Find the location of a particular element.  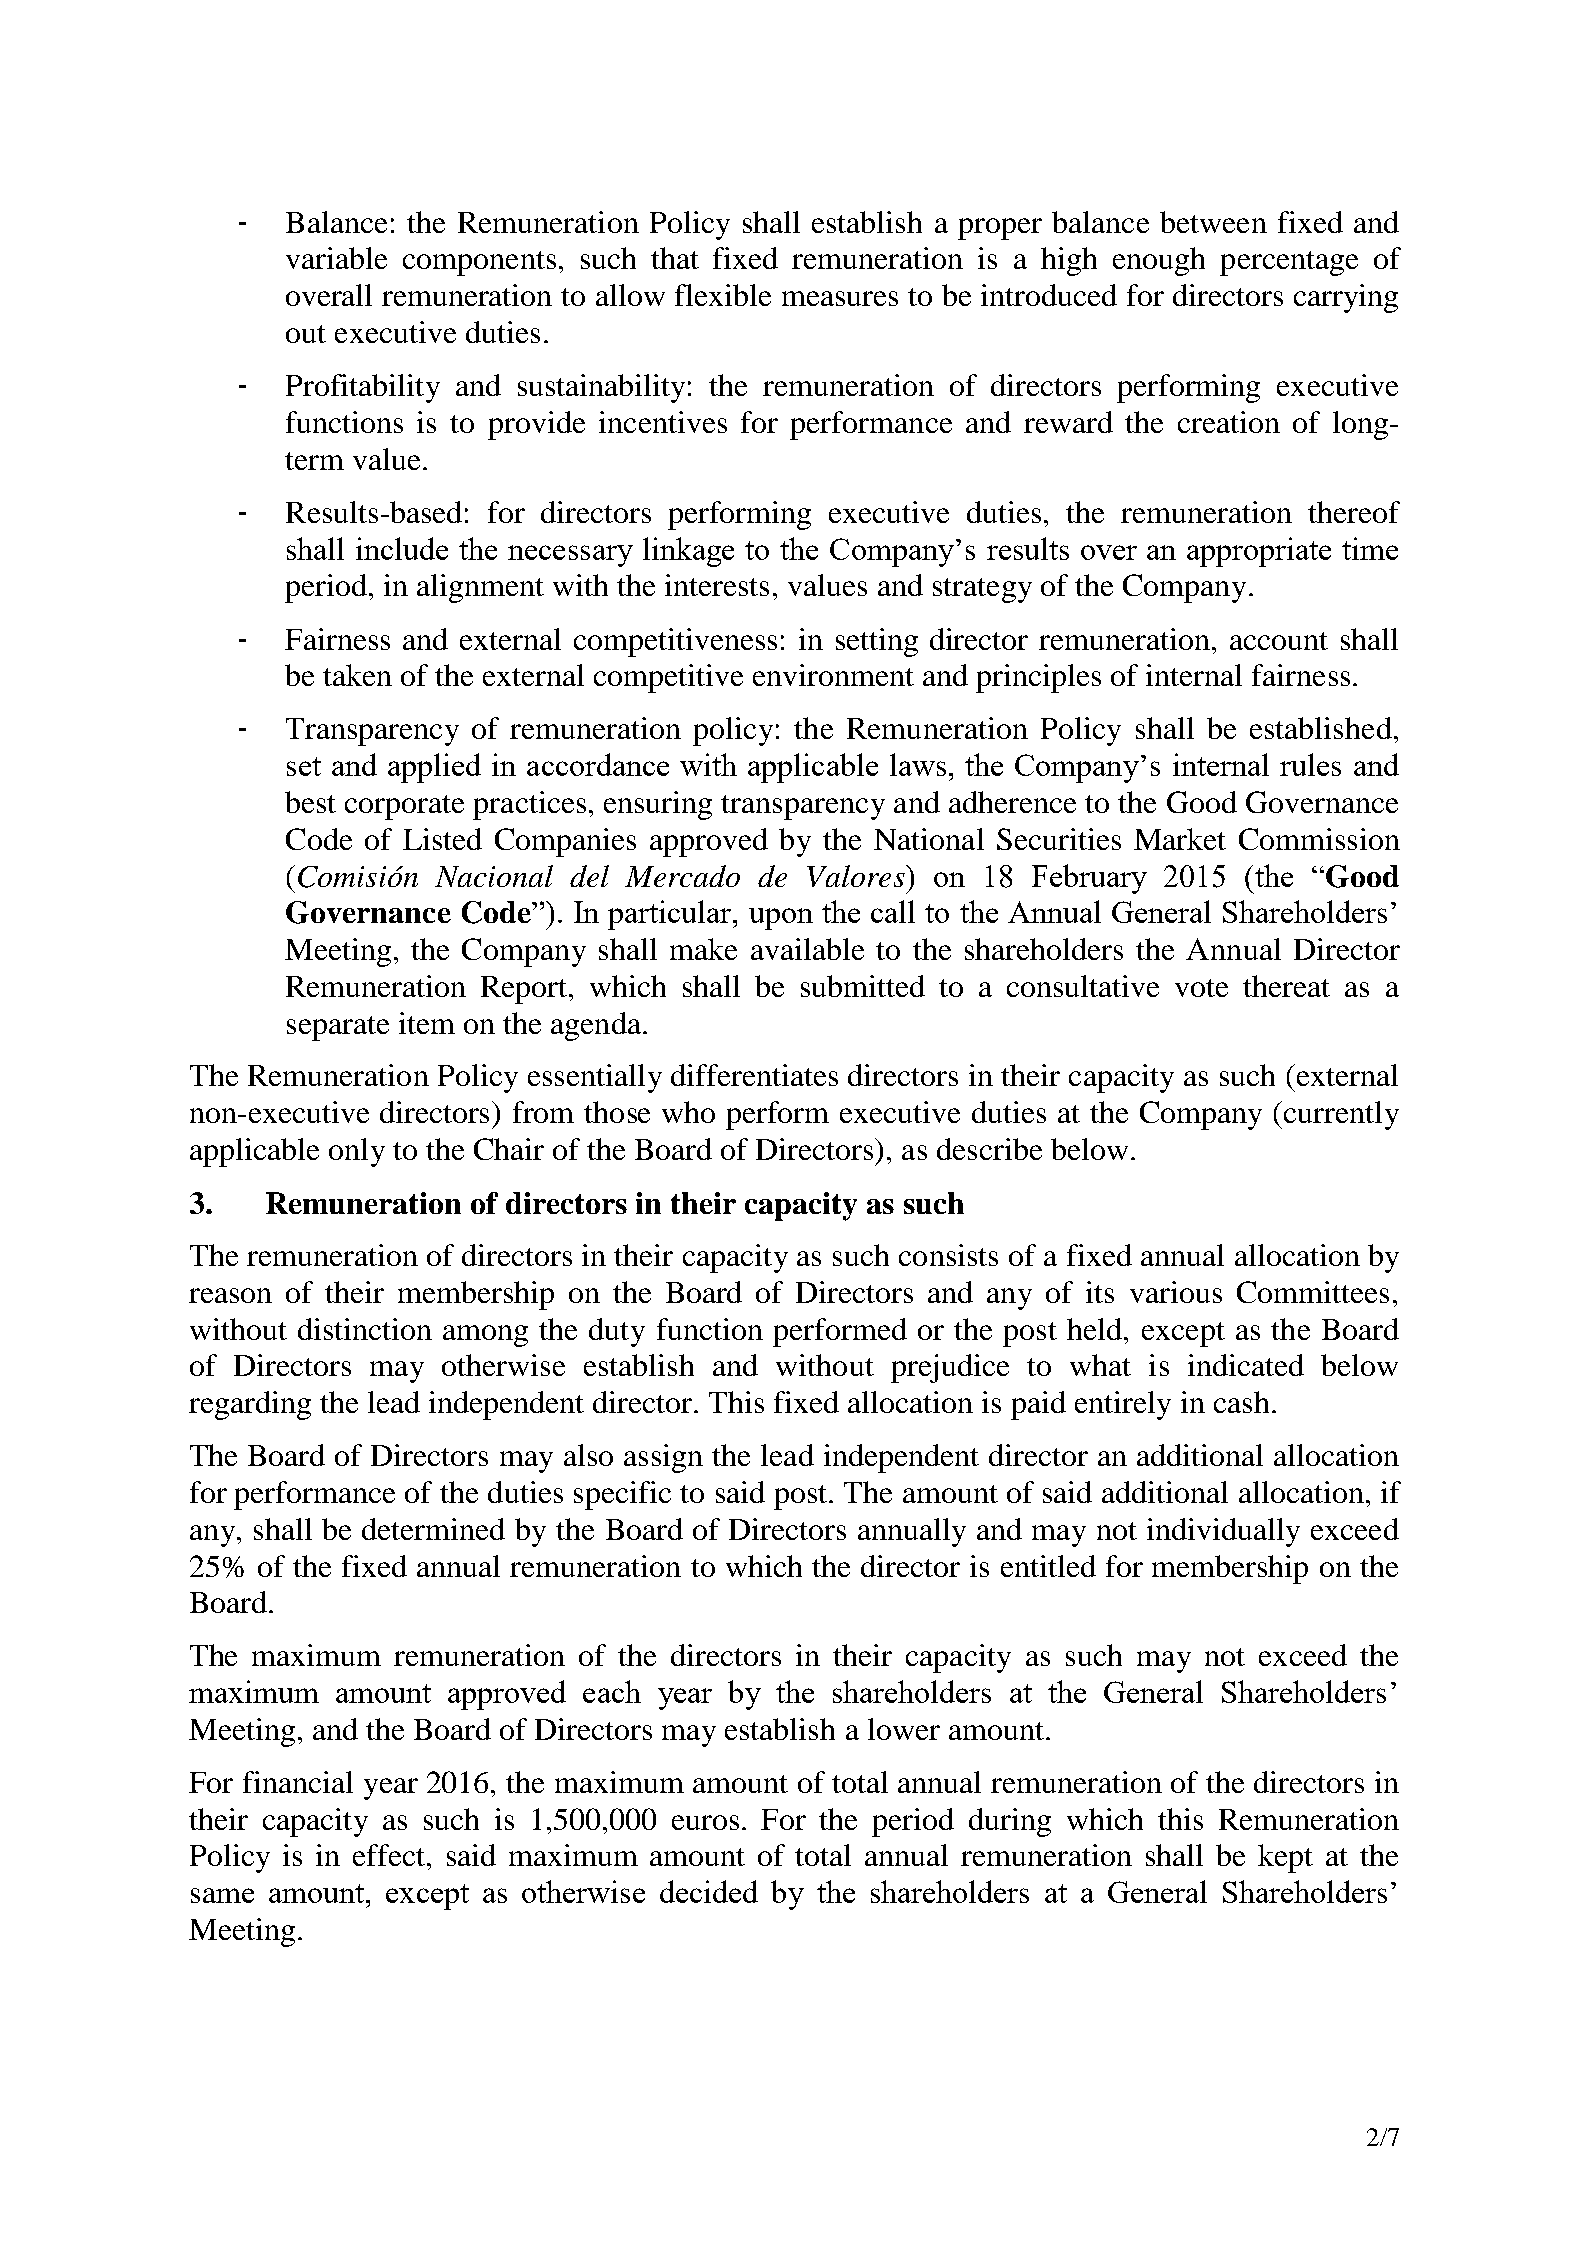

vote is located at coordinates (1201, 988).
